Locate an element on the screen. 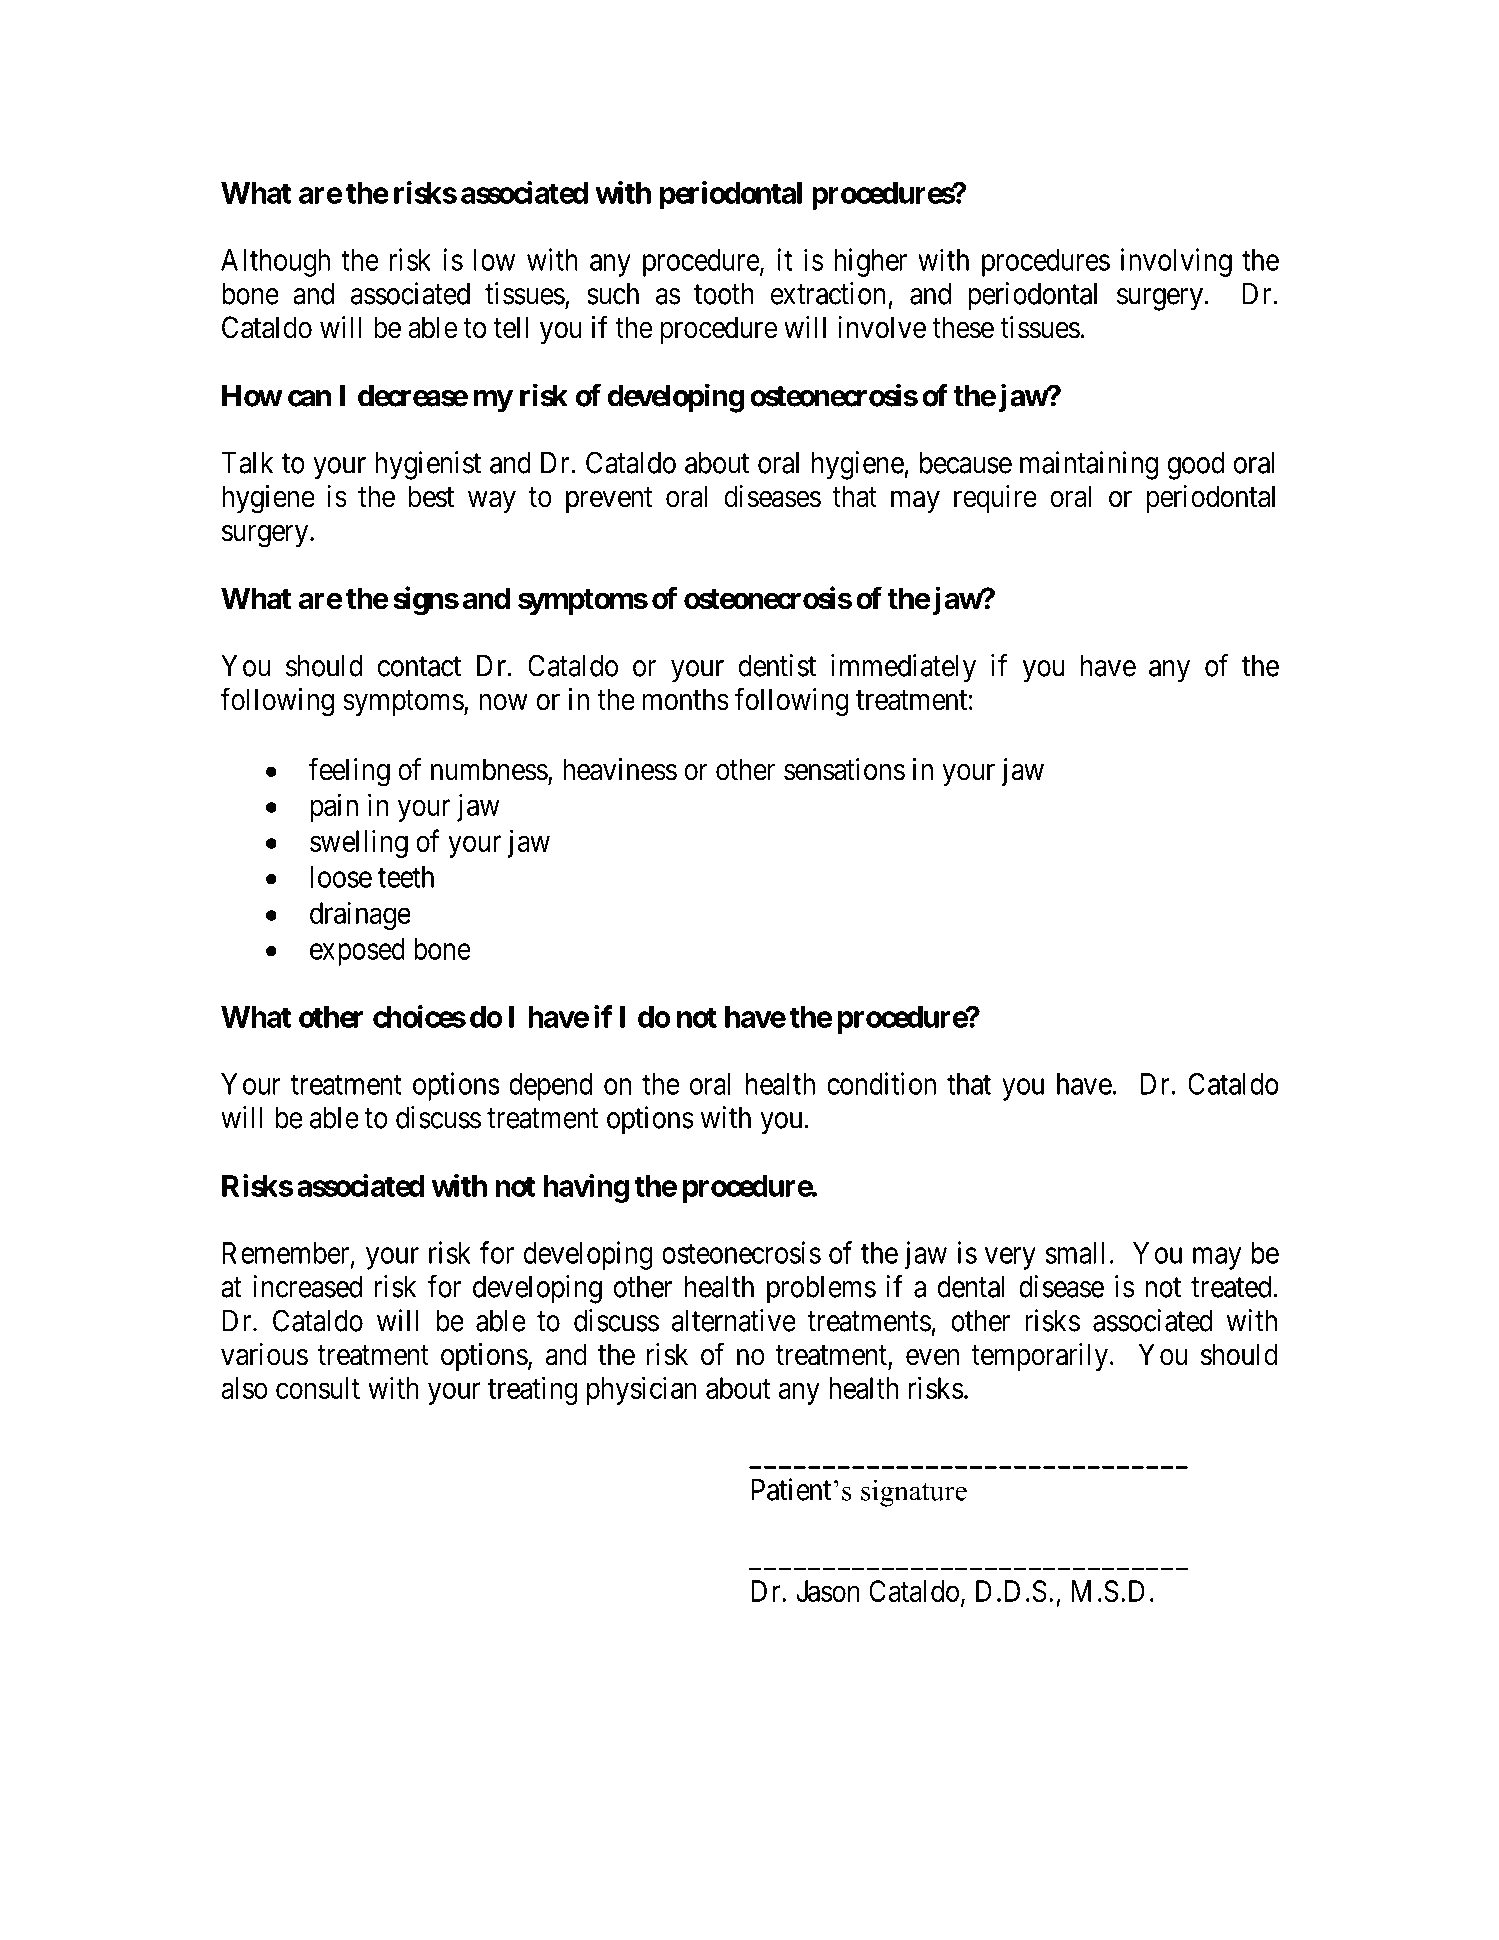  immediately is located at coordinates (903, 668).
